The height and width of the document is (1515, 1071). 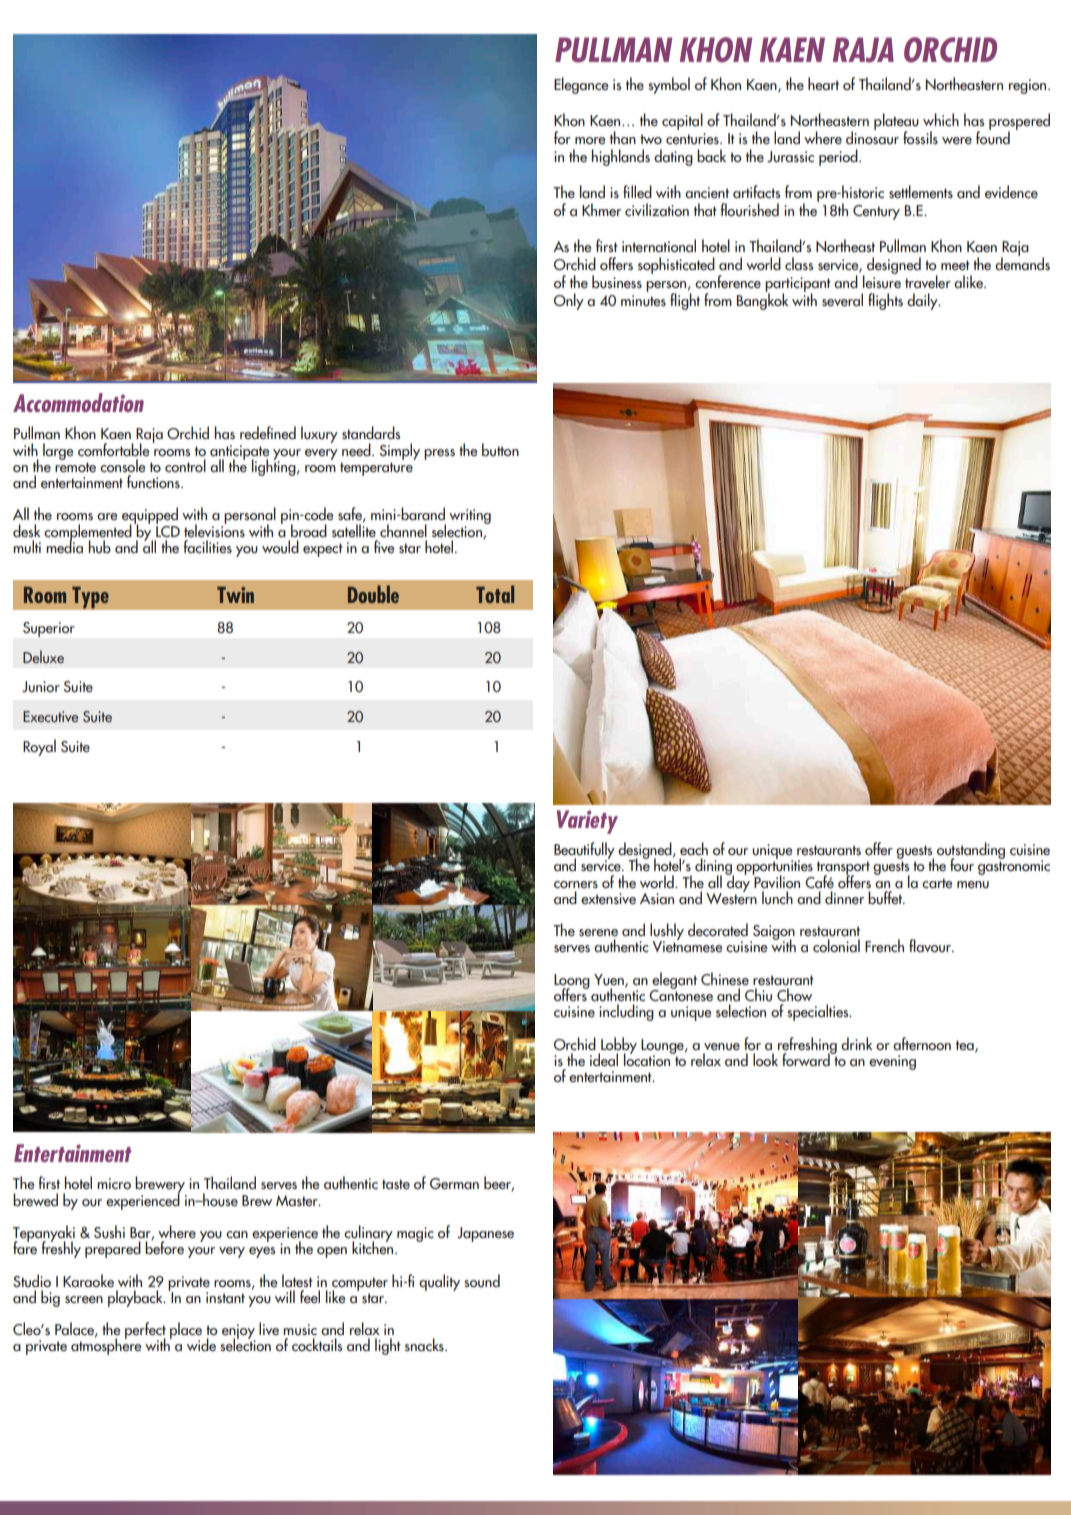 I want to click on plateau, so click(x=896, y=123).
